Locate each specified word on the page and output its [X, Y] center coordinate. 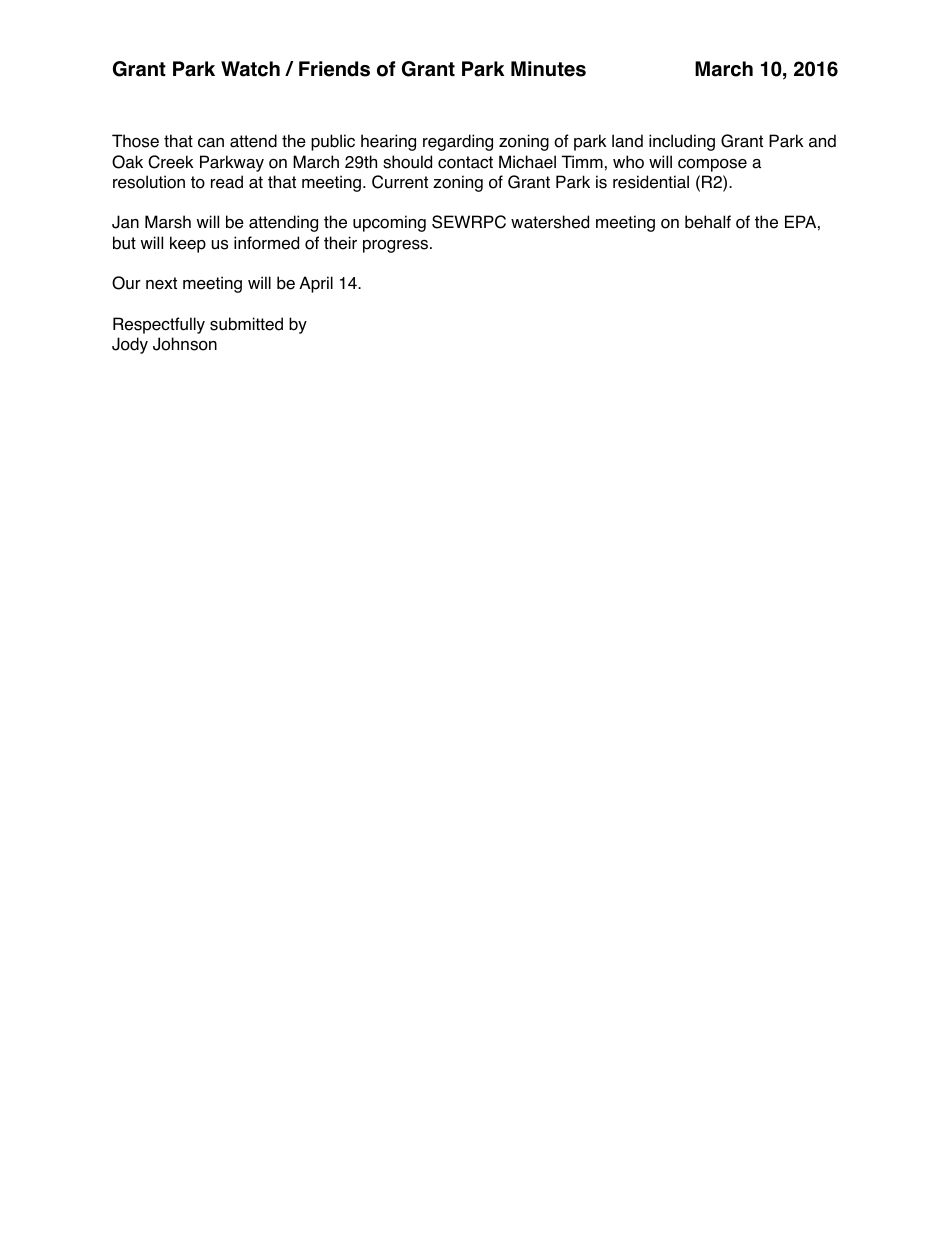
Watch [250, 69]
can [211, 143]
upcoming [389, 223]
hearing [388, 142]
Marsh [168, 222]
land [627, 141]
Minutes [548, 69]
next [161, 283]
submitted [246, 324]
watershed [550, 222]
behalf [708, 222]
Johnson [185, 344]
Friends [334, 69]
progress [397, 246]
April [316, 284]
